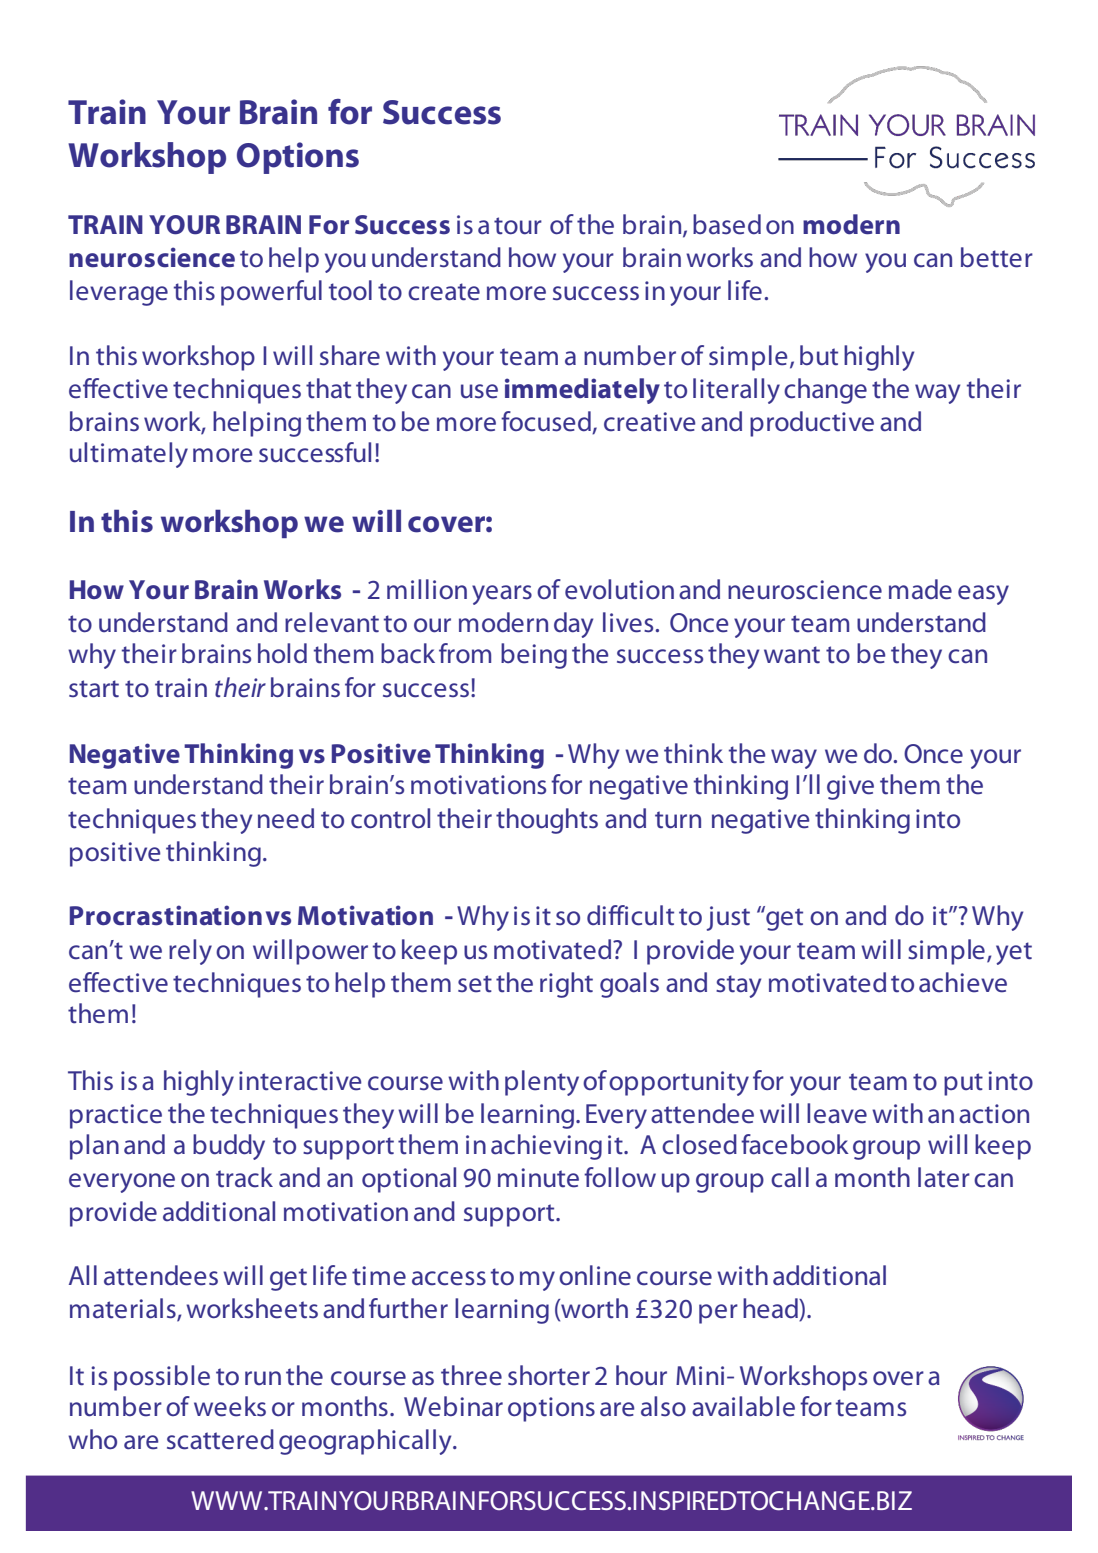 Image resolution: width=1098 pixels, height=1553 pixels. What do you see at coordinates (850, 787) in the image?
I see `give` at bounding box center [850, 787].
